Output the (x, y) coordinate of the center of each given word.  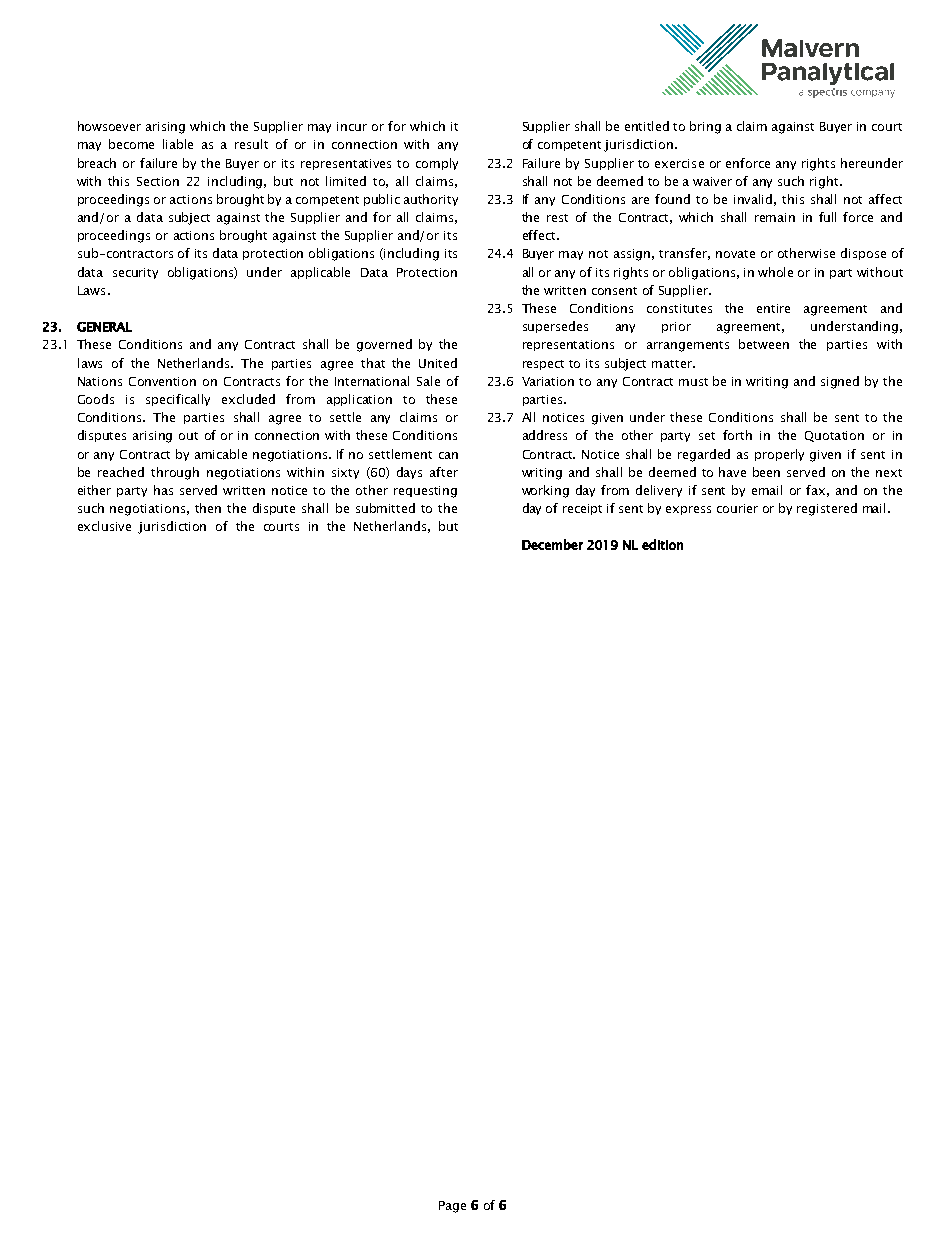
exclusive (104, 526)
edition (662, 544)
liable (178, 144)
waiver (712, 181)
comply (437, 164)
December (552, 544)
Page (452, 1207)
